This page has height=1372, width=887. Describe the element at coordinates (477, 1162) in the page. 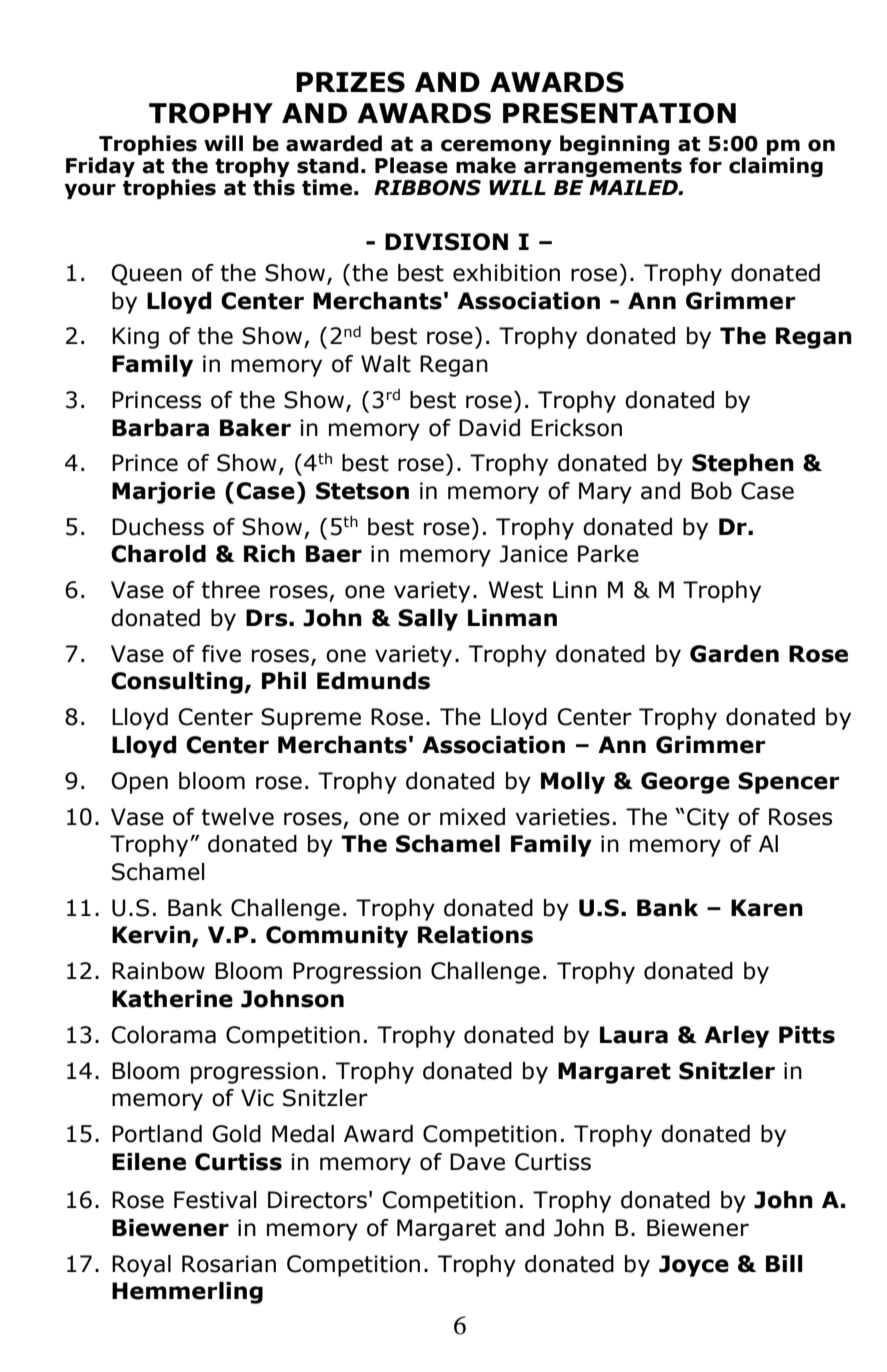

I see `Dave` at that location.
